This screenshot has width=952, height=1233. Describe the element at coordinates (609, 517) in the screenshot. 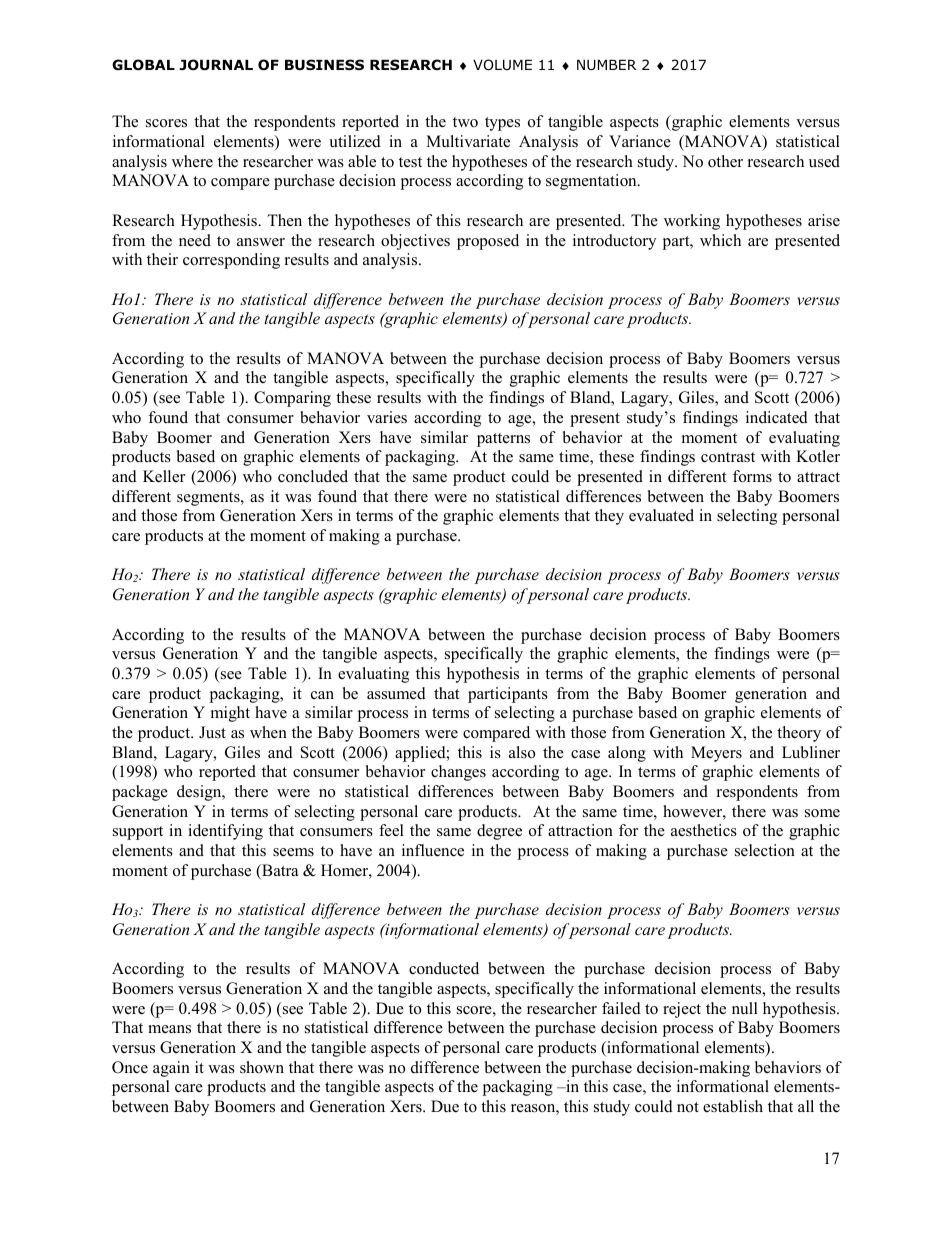

I see `they` at that location.
